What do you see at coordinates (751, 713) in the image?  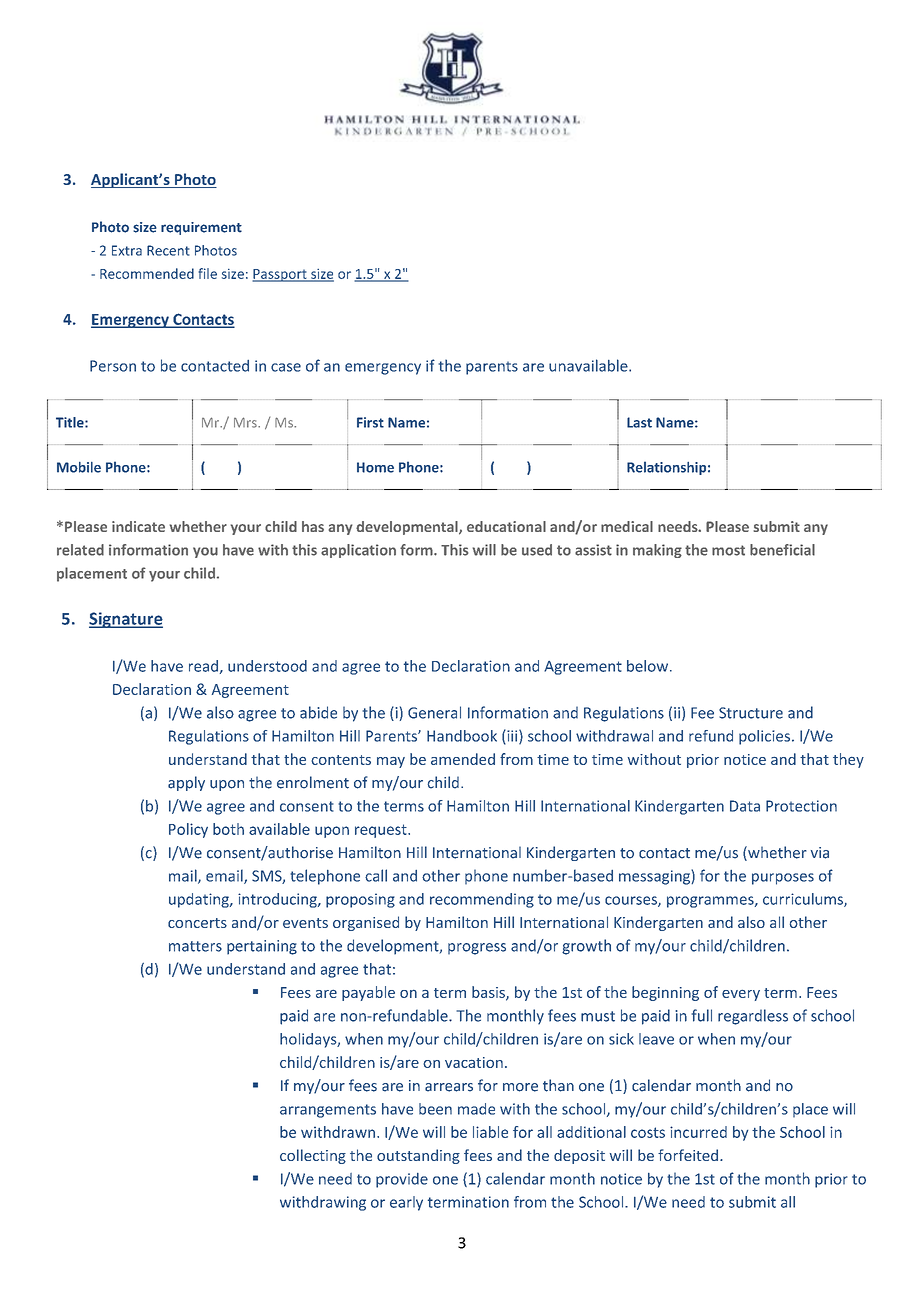 I see `Structure` at bounding box center [751, 713].
